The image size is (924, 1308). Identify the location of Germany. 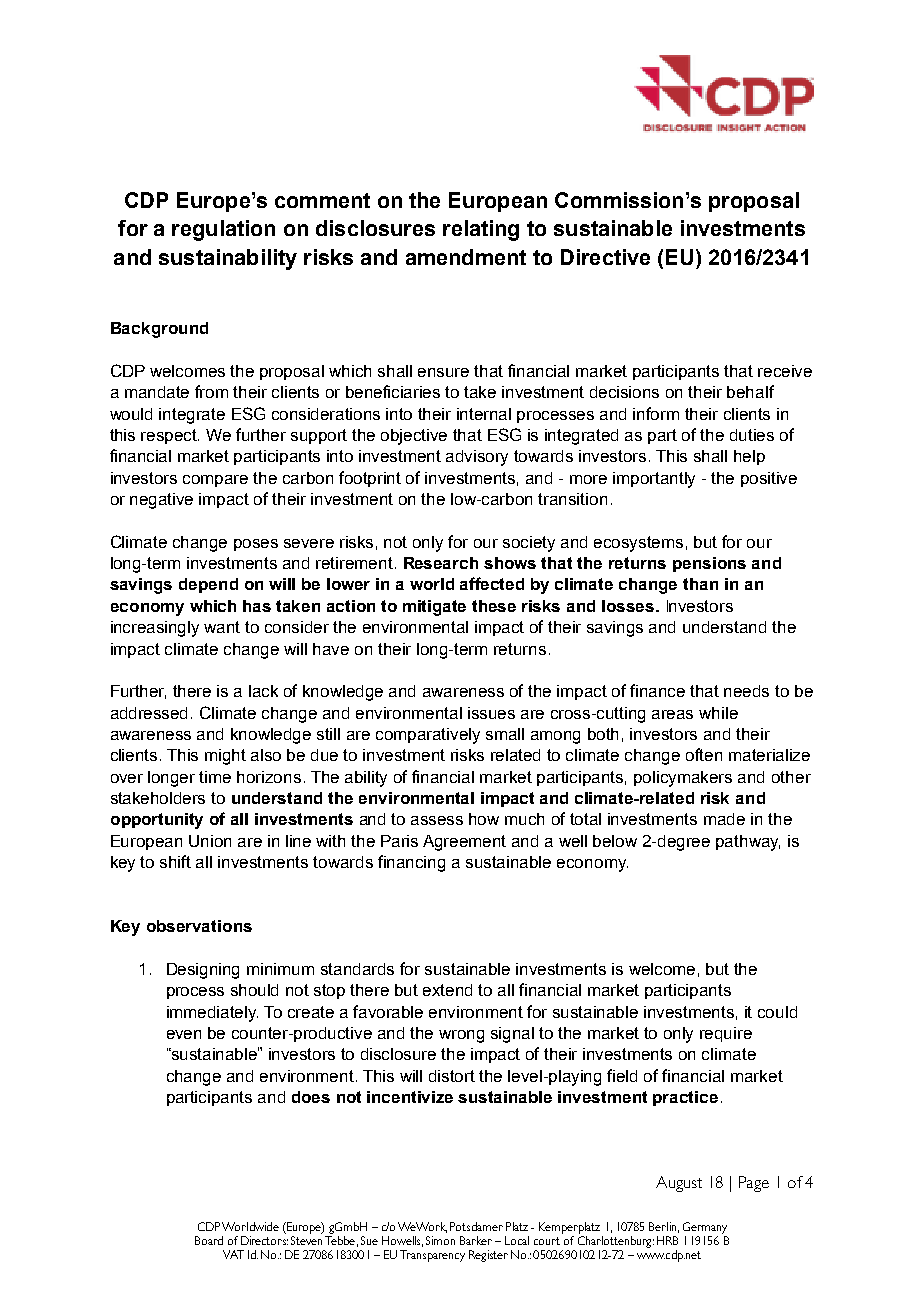
(705, 1229).
